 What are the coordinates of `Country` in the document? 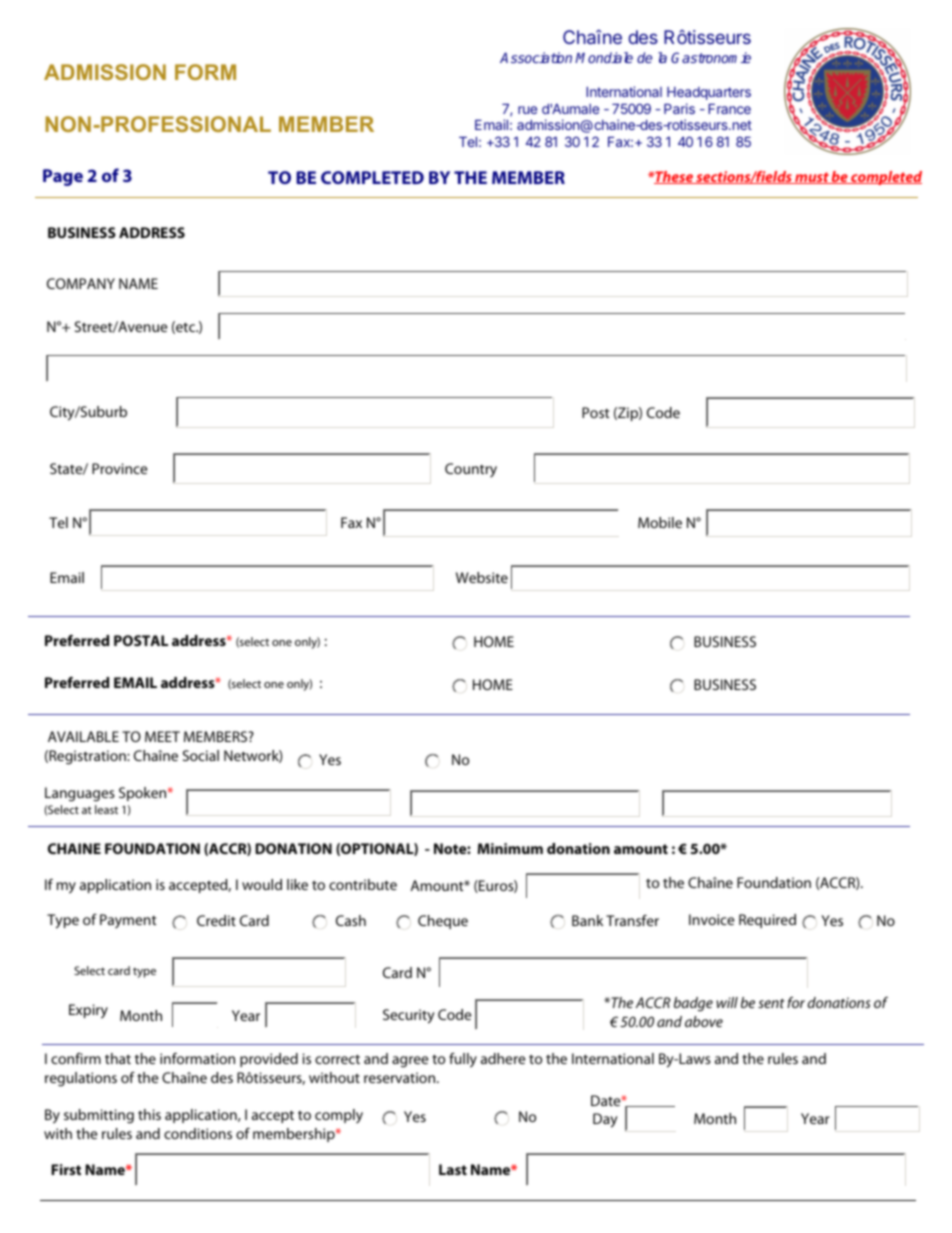 It's located at (471, 470).
